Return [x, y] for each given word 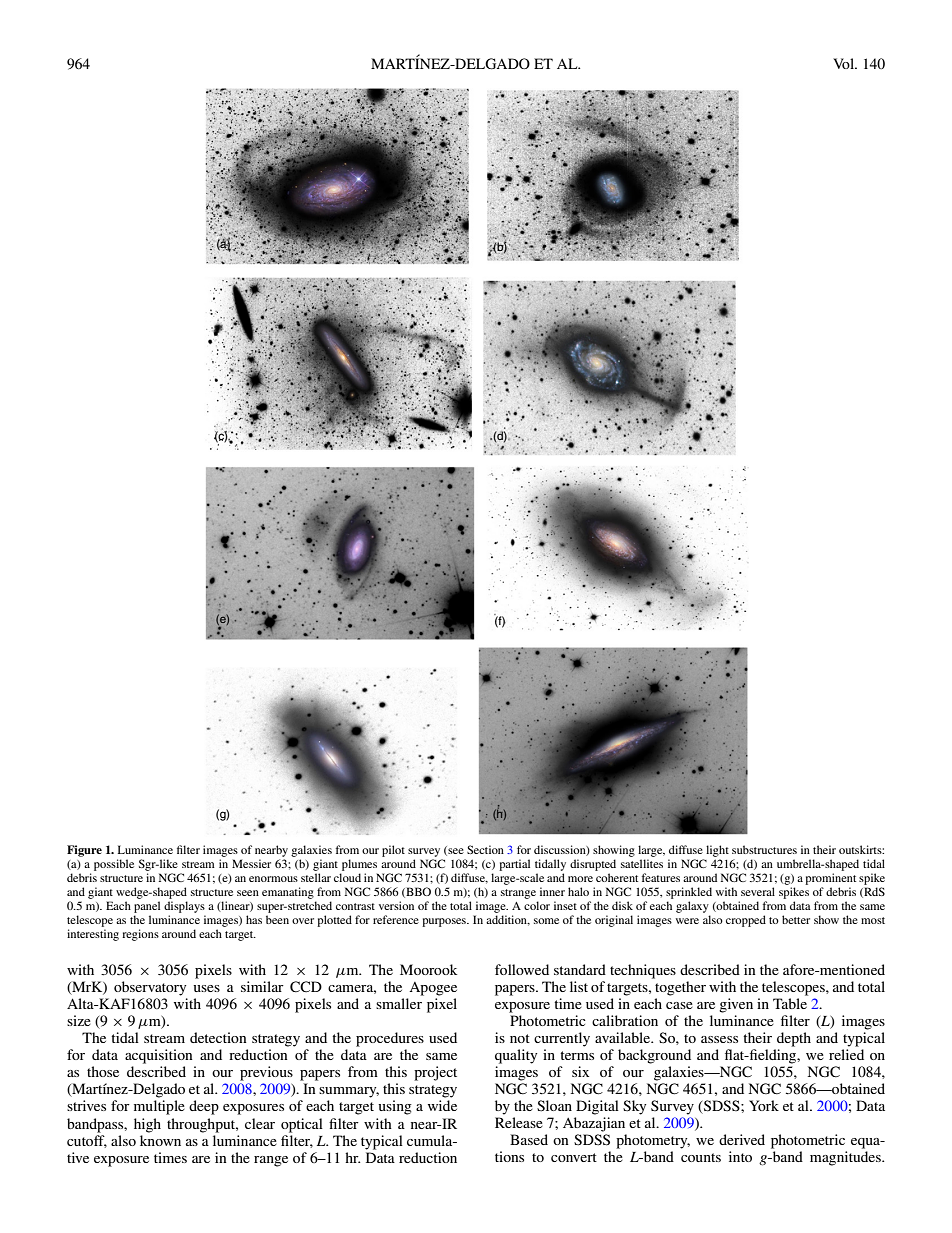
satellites [642, 863]
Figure [84, 851]
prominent [830, 879]
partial [514, 865]
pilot [393, 851]
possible [114, 865]
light [716, 852]
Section [485, 849]
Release [519, 1122]
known [160, 1140]
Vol [844, 63]
